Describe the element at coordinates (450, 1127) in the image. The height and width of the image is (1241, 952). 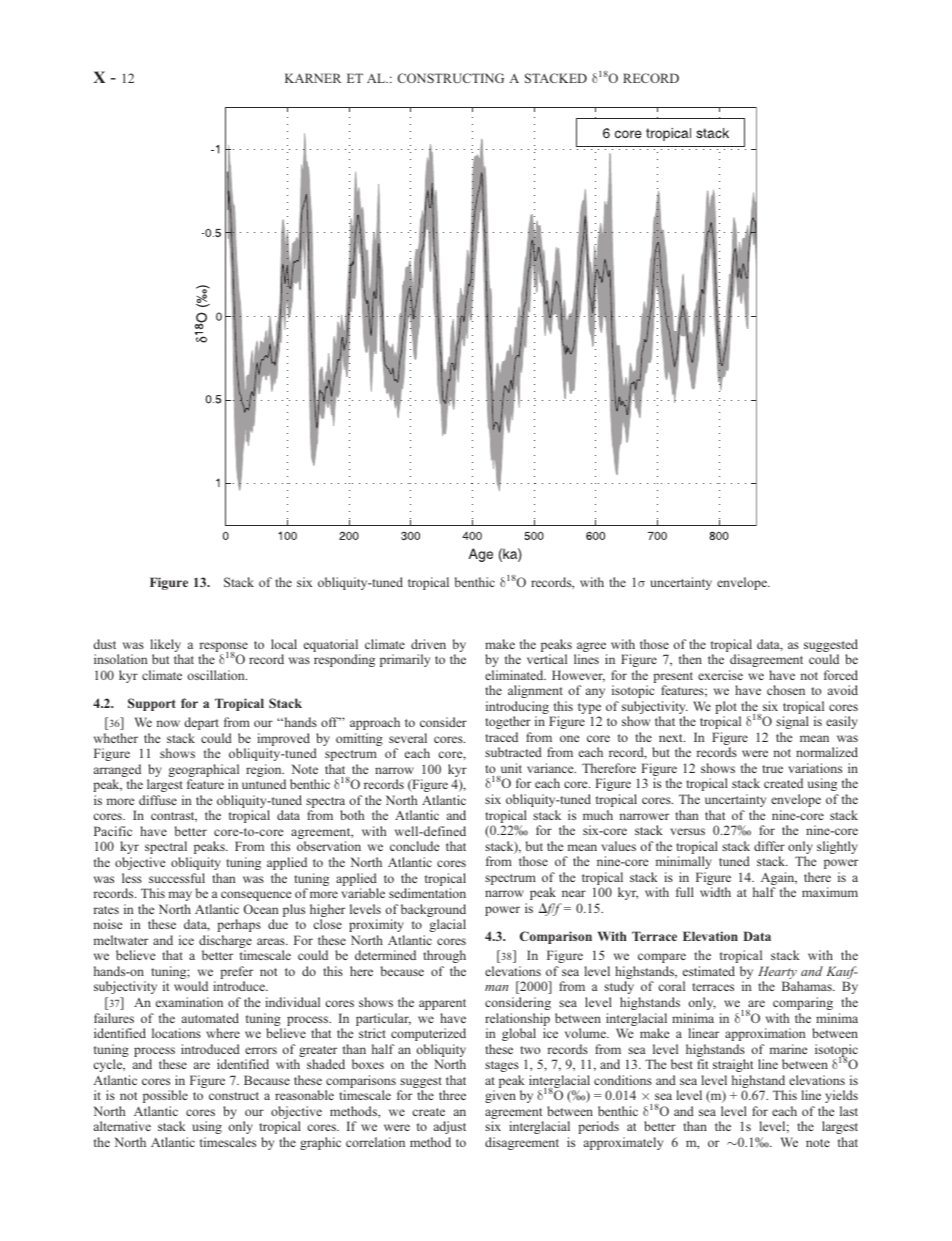
I see `adjust` at that location.
